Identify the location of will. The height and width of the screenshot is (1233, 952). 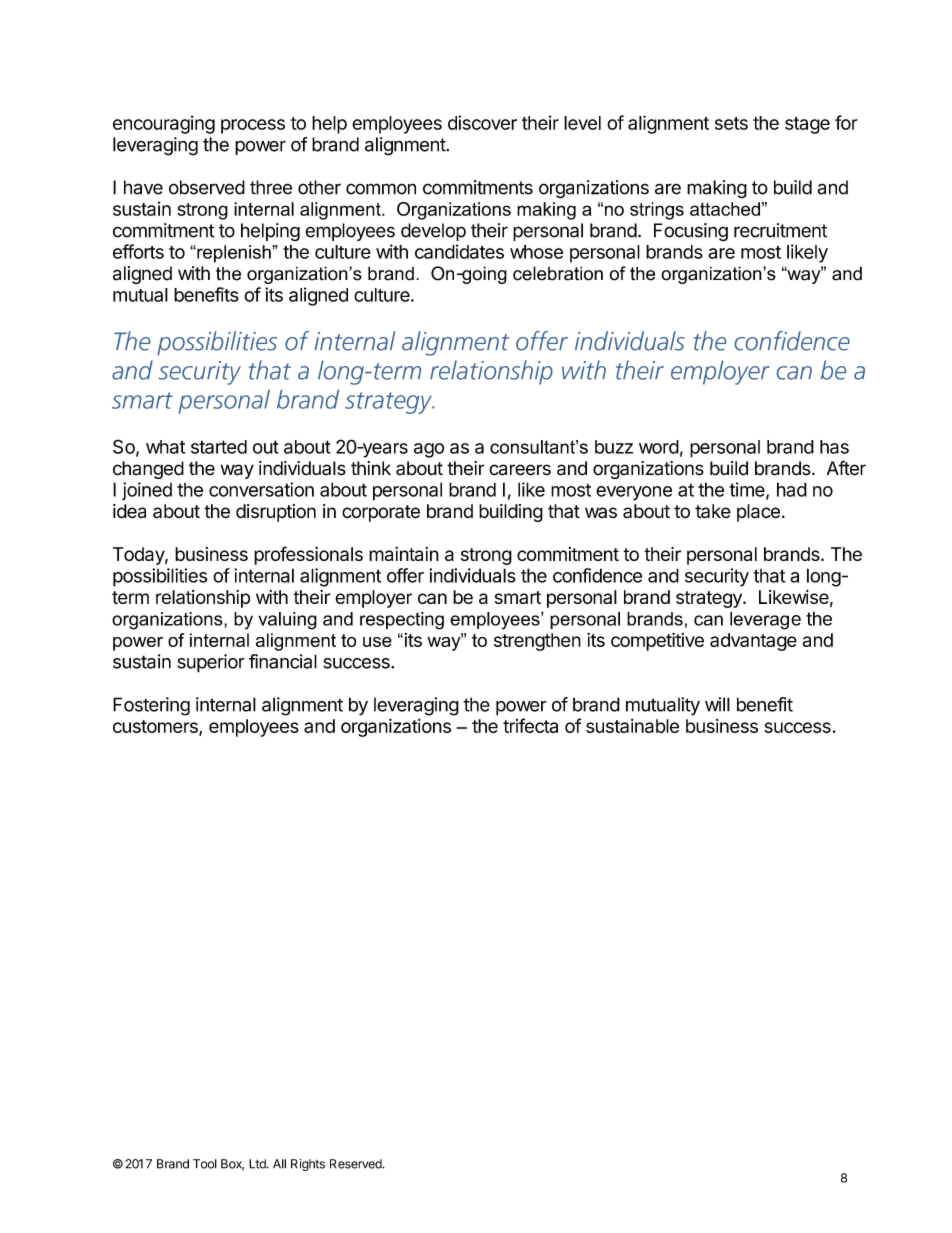
(717, 704).
